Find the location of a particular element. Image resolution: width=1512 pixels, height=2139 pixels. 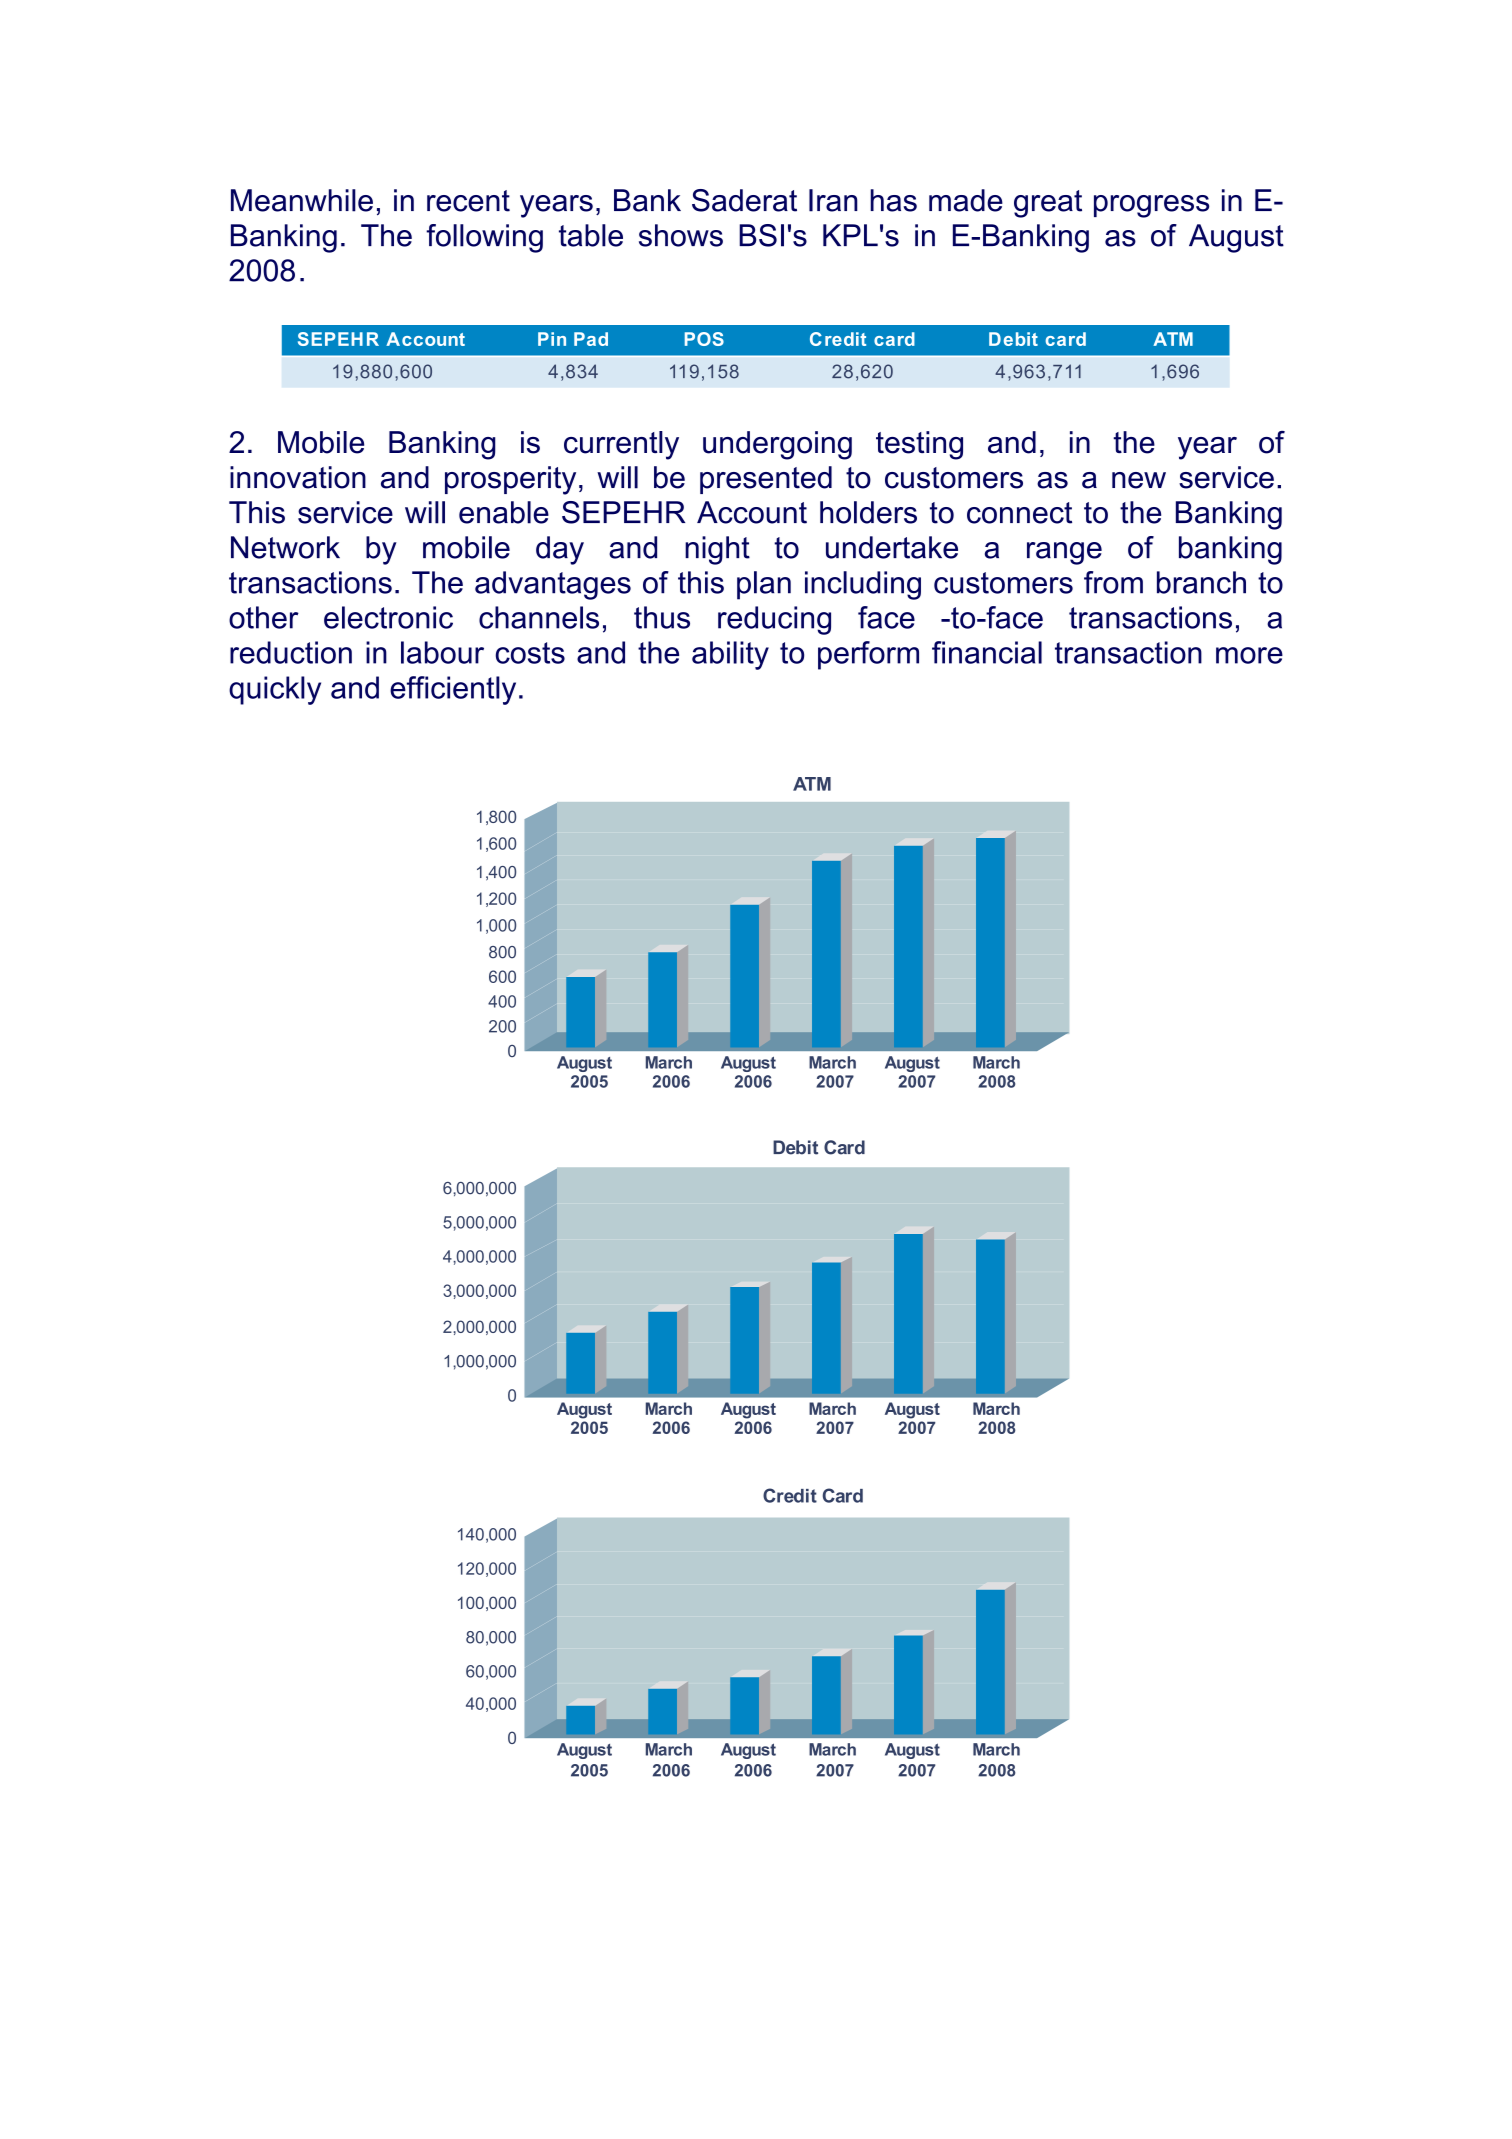

undergoing is located at coordinates (777, 445).
